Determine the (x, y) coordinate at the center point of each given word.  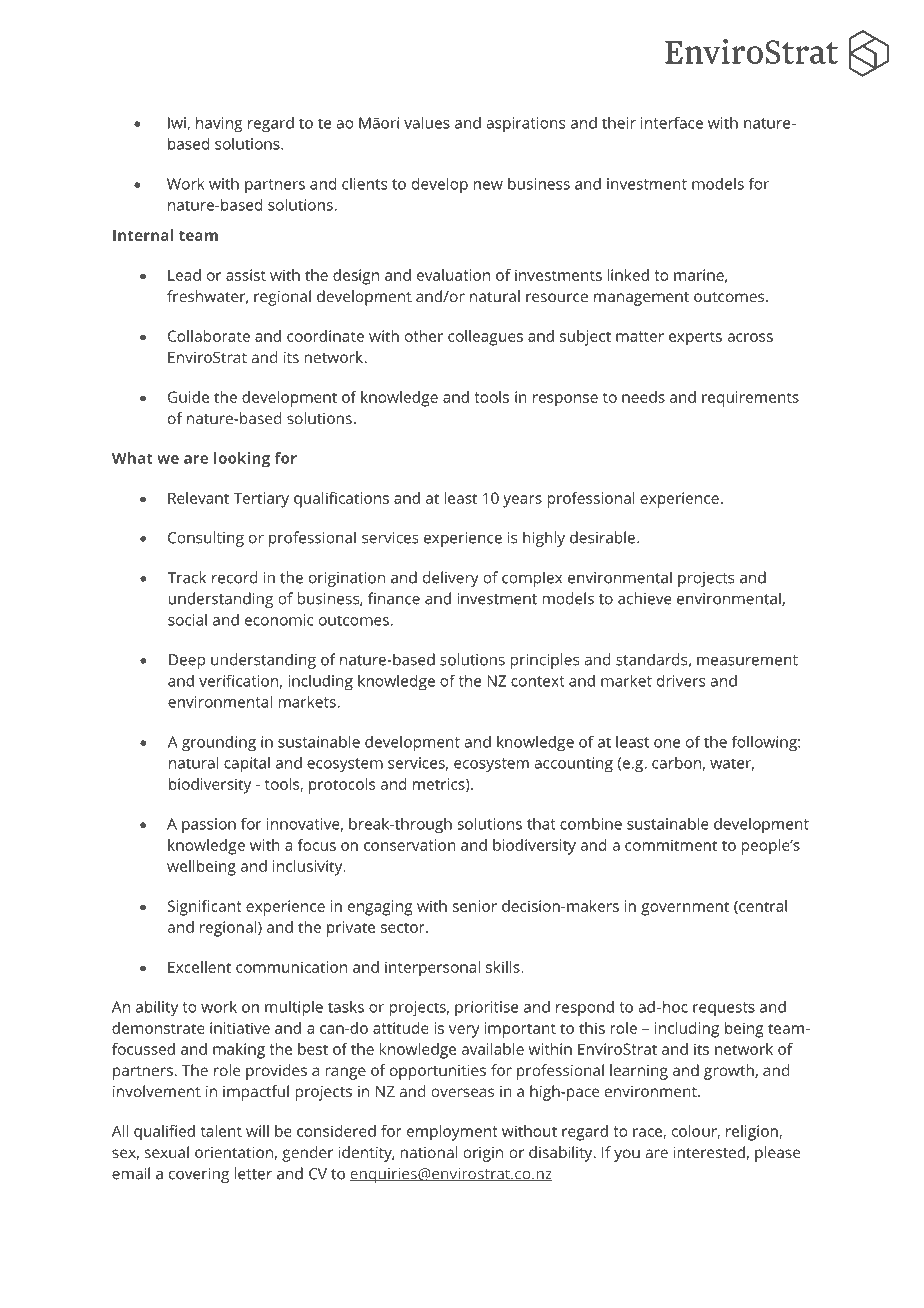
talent (221, 1131)
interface (672, 122)
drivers (681, 680)
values (427, 122)
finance (394, 598)
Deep (187, 661)
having (219, 124)
